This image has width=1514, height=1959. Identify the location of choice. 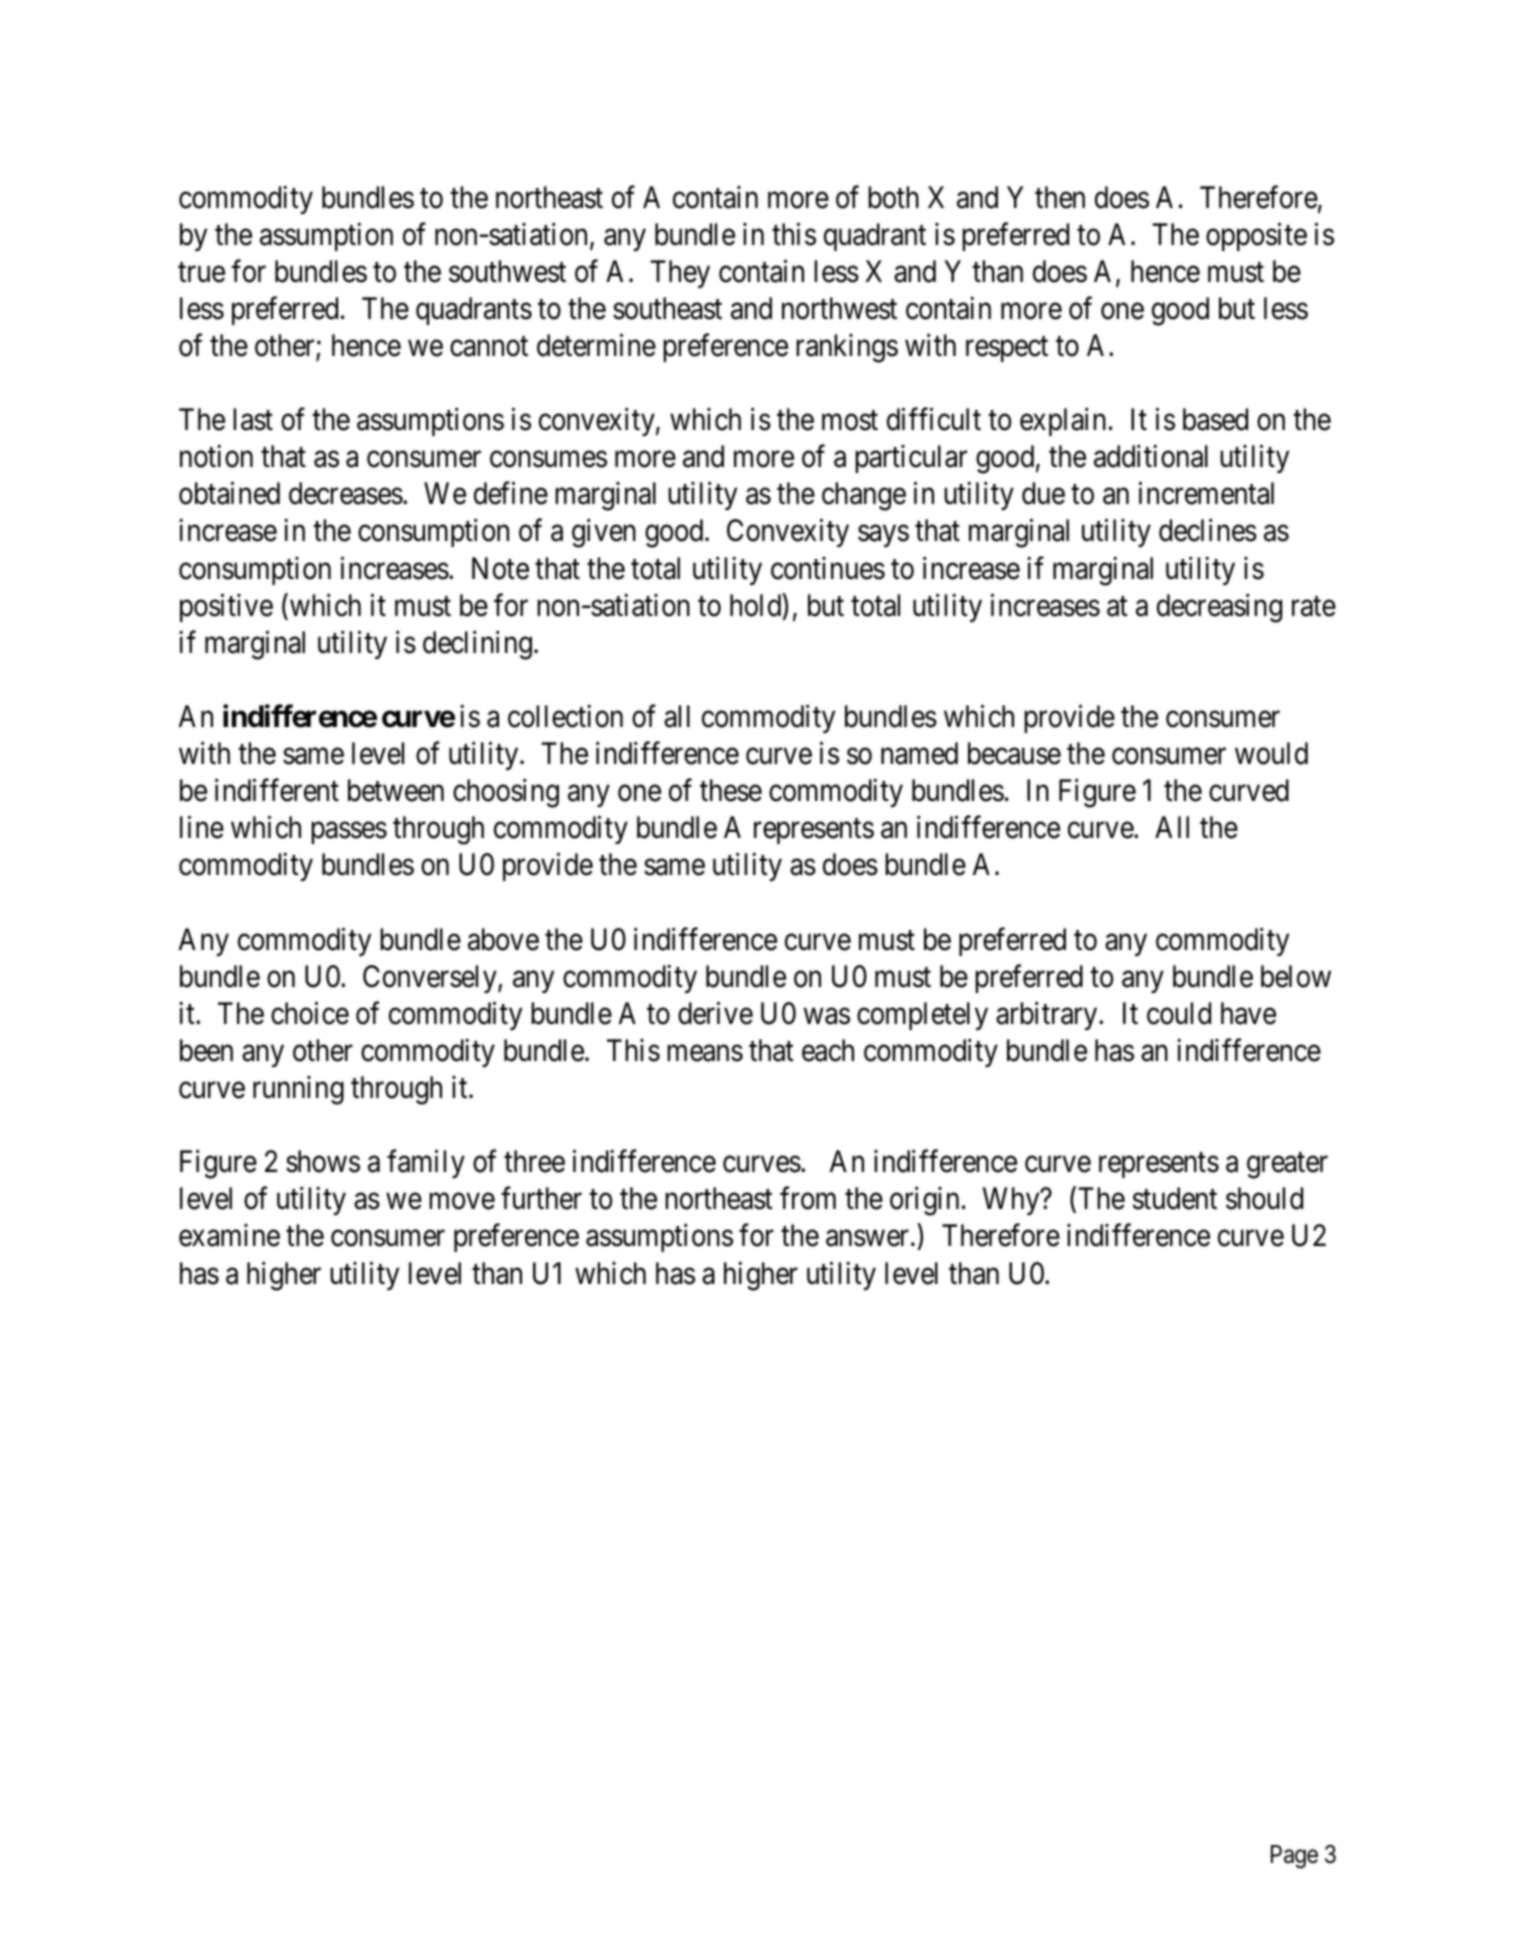
(310, 1013).
